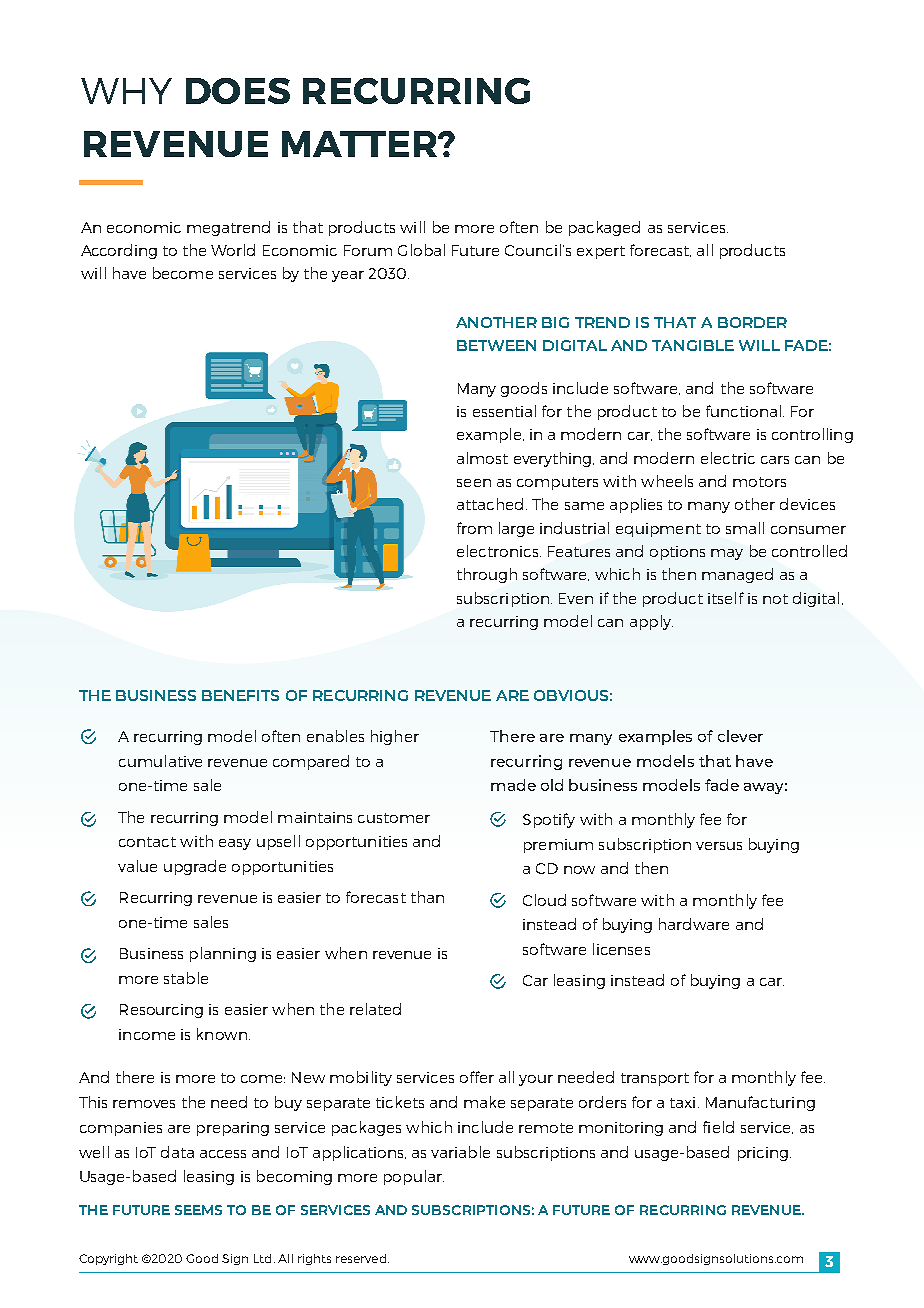 The height and width of the document is (1308, 924). Describe the element at coordinates (126, 91) in the document. I see `WHY` at that location.
